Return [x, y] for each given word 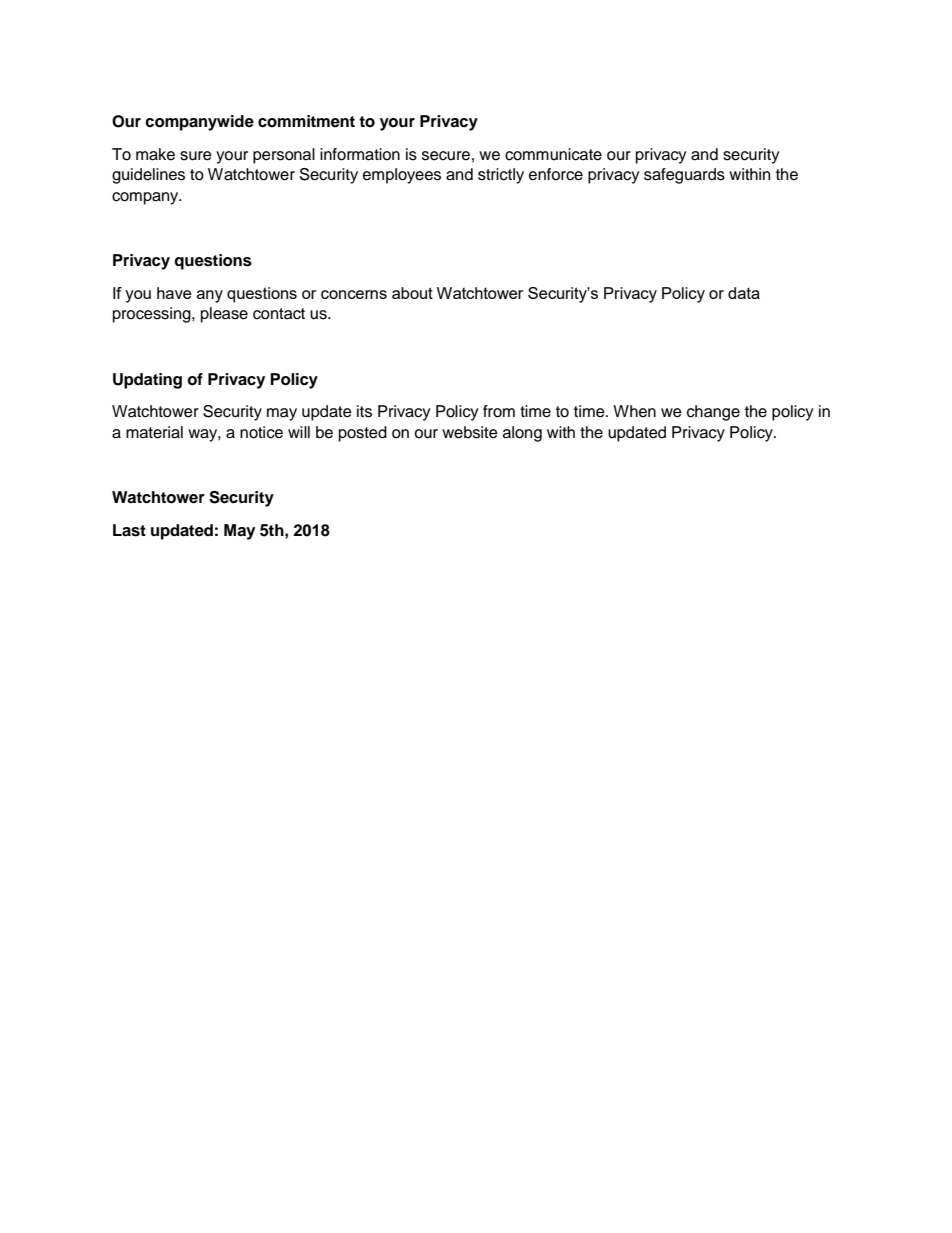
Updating [147, 381]
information [360, 154]
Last [129, 530]
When [634, 411]
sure [196, 156]
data [744, 293]
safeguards [684, 176]
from [499, 411]
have [174, 293]
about [412, 293]
